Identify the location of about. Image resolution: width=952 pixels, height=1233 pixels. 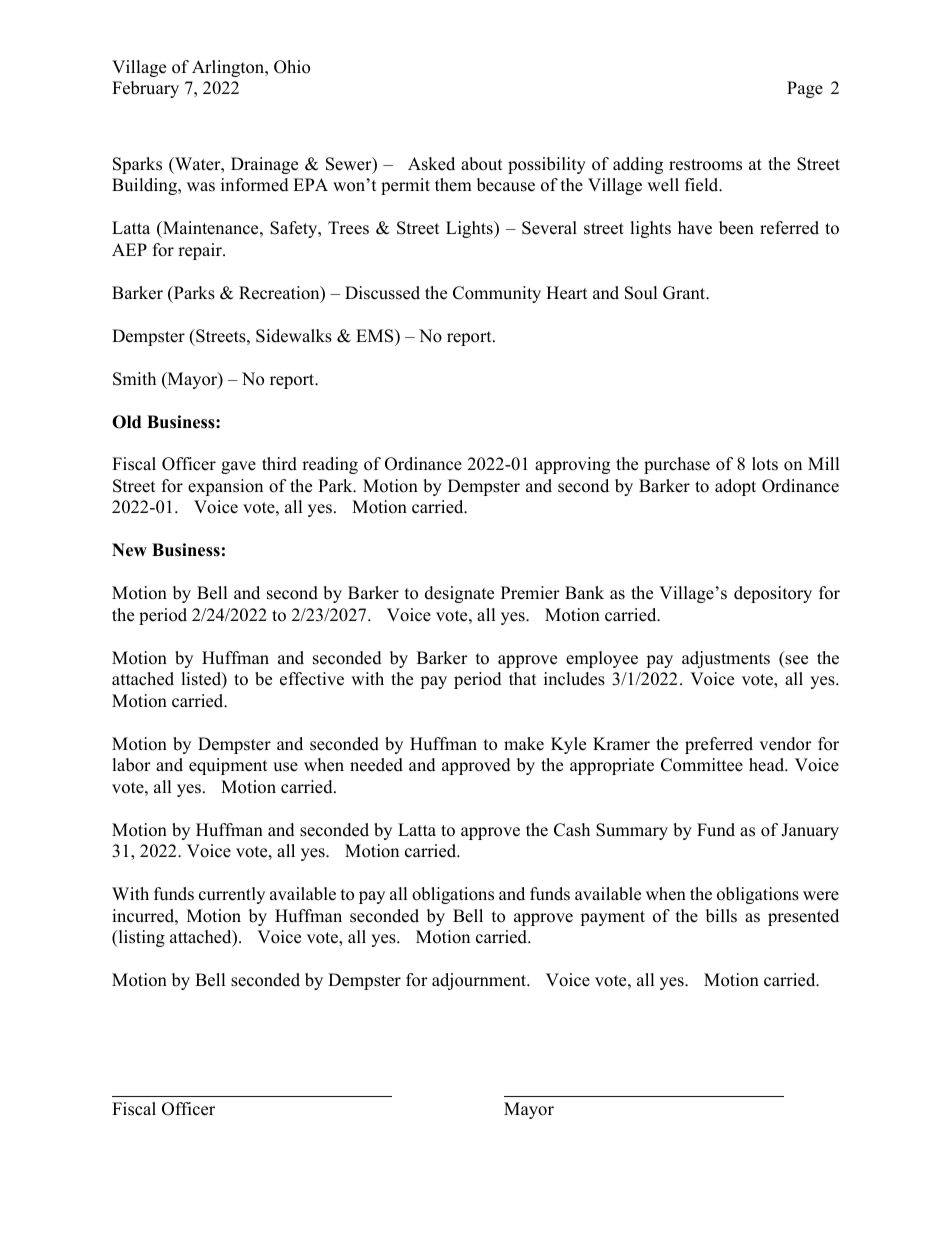
(481, 164).
